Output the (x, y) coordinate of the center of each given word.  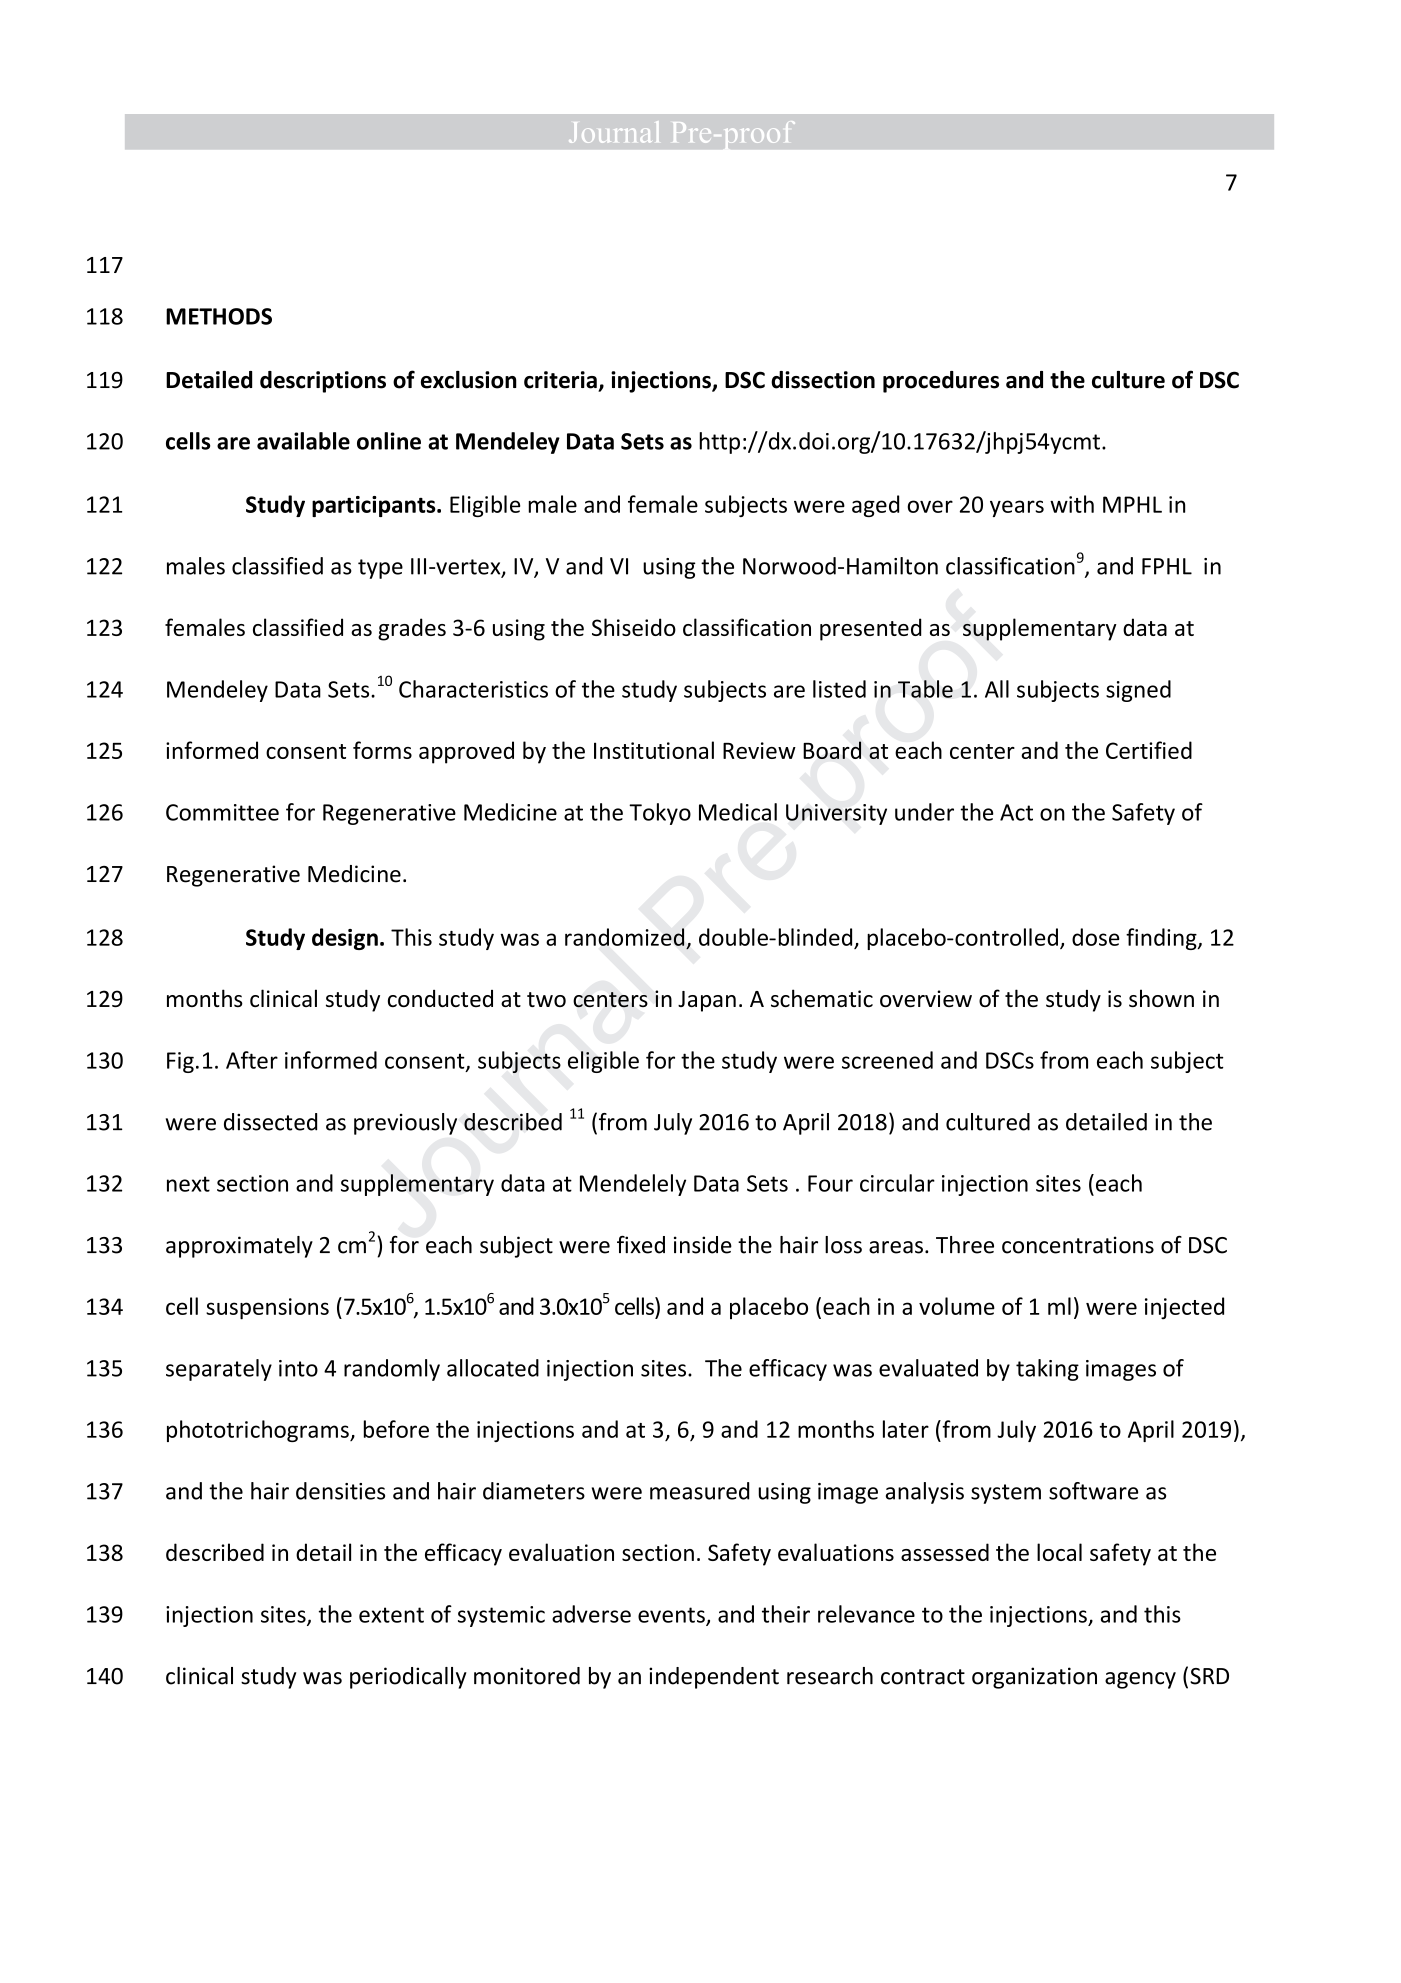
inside (703, 1245)
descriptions (323, 382)
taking (1047, 1370)
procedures (941, 382)
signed (1138, 691)
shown (1161, 998)
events (672, 1616)
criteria (560, 380)
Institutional (654, 750)
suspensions (267, 1309)
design (345, 939)
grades (412, 629)
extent (391, 1615)
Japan (707, 1001)
